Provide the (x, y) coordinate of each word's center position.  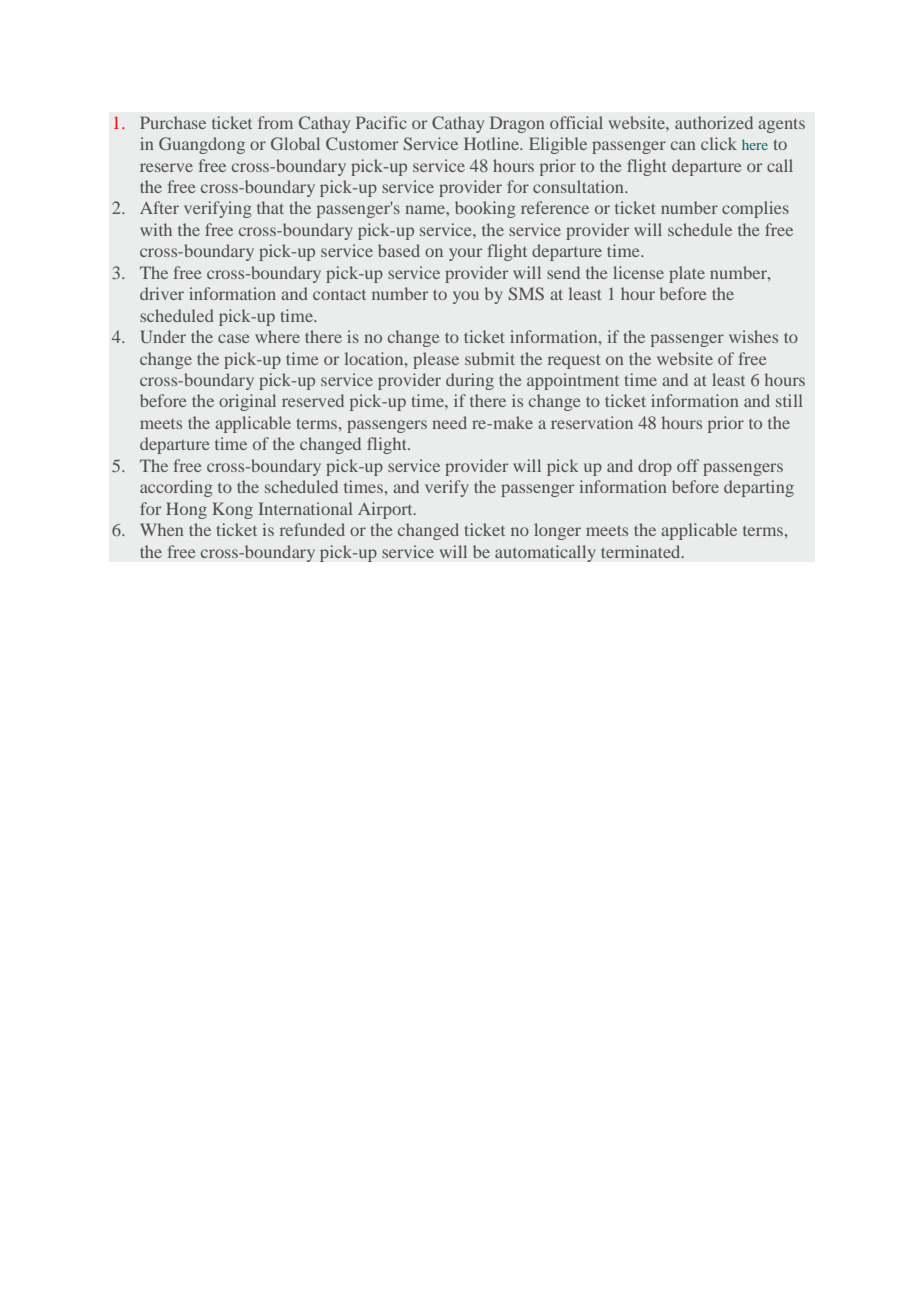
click (719, 143)
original (247, 402)
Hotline (492, 143)
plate (687, 274)
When (162, 529)
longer (557, 531)
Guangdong (202, 145)
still (789, 400)
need (449, 422)
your (465, 254)
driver (162, 293)
